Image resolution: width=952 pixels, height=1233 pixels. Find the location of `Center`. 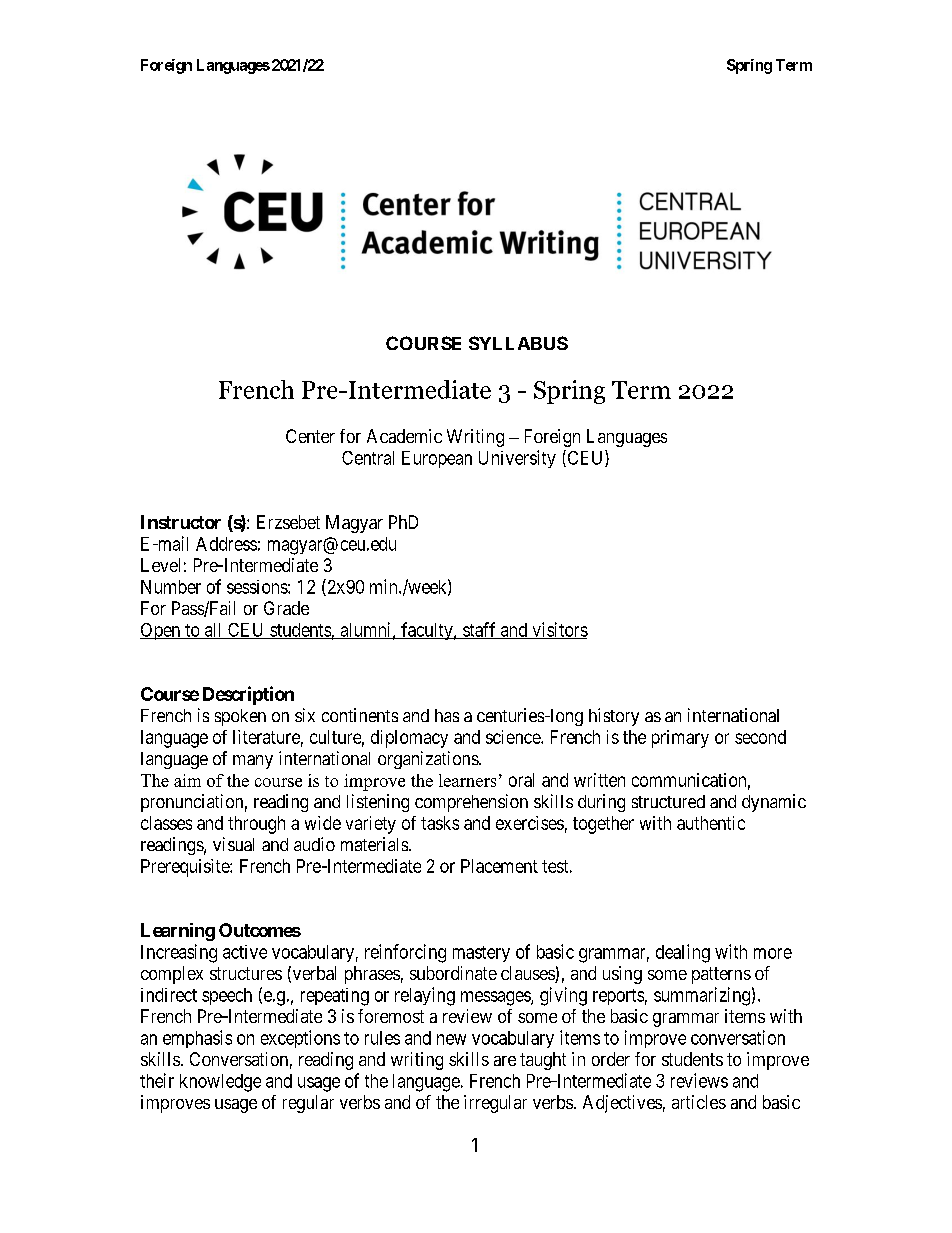

Center is located at coordinates (310, 436).
